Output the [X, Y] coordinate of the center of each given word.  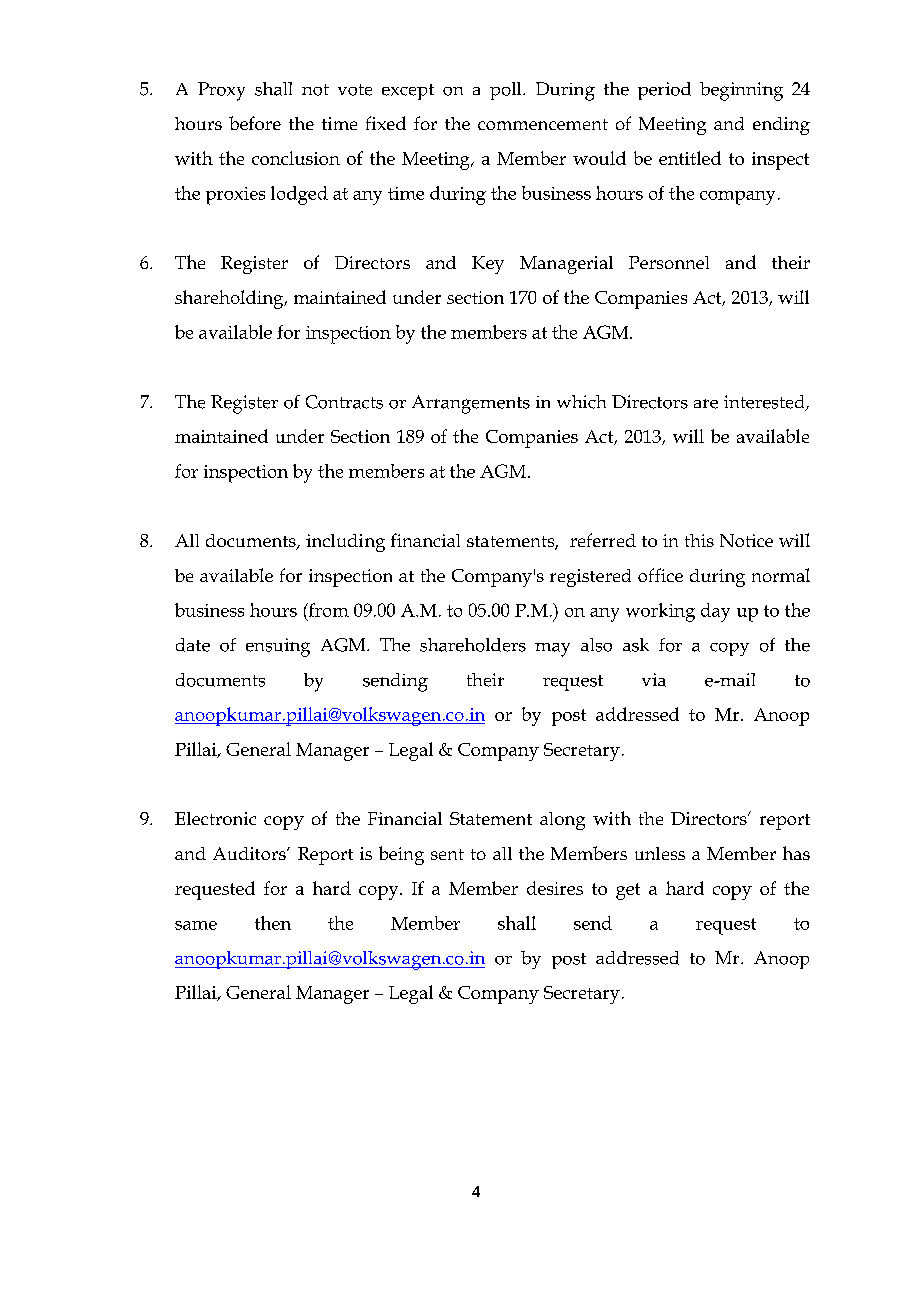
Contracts [344, 402]
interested [765, 403]
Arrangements [471, 404]
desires [555, 888]
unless [660, 853]
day [715, 612]
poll [507, 91]
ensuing [278, 647]
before [255, 123]
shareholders [473, 645]
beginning [741, 91]
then [273, 923]
